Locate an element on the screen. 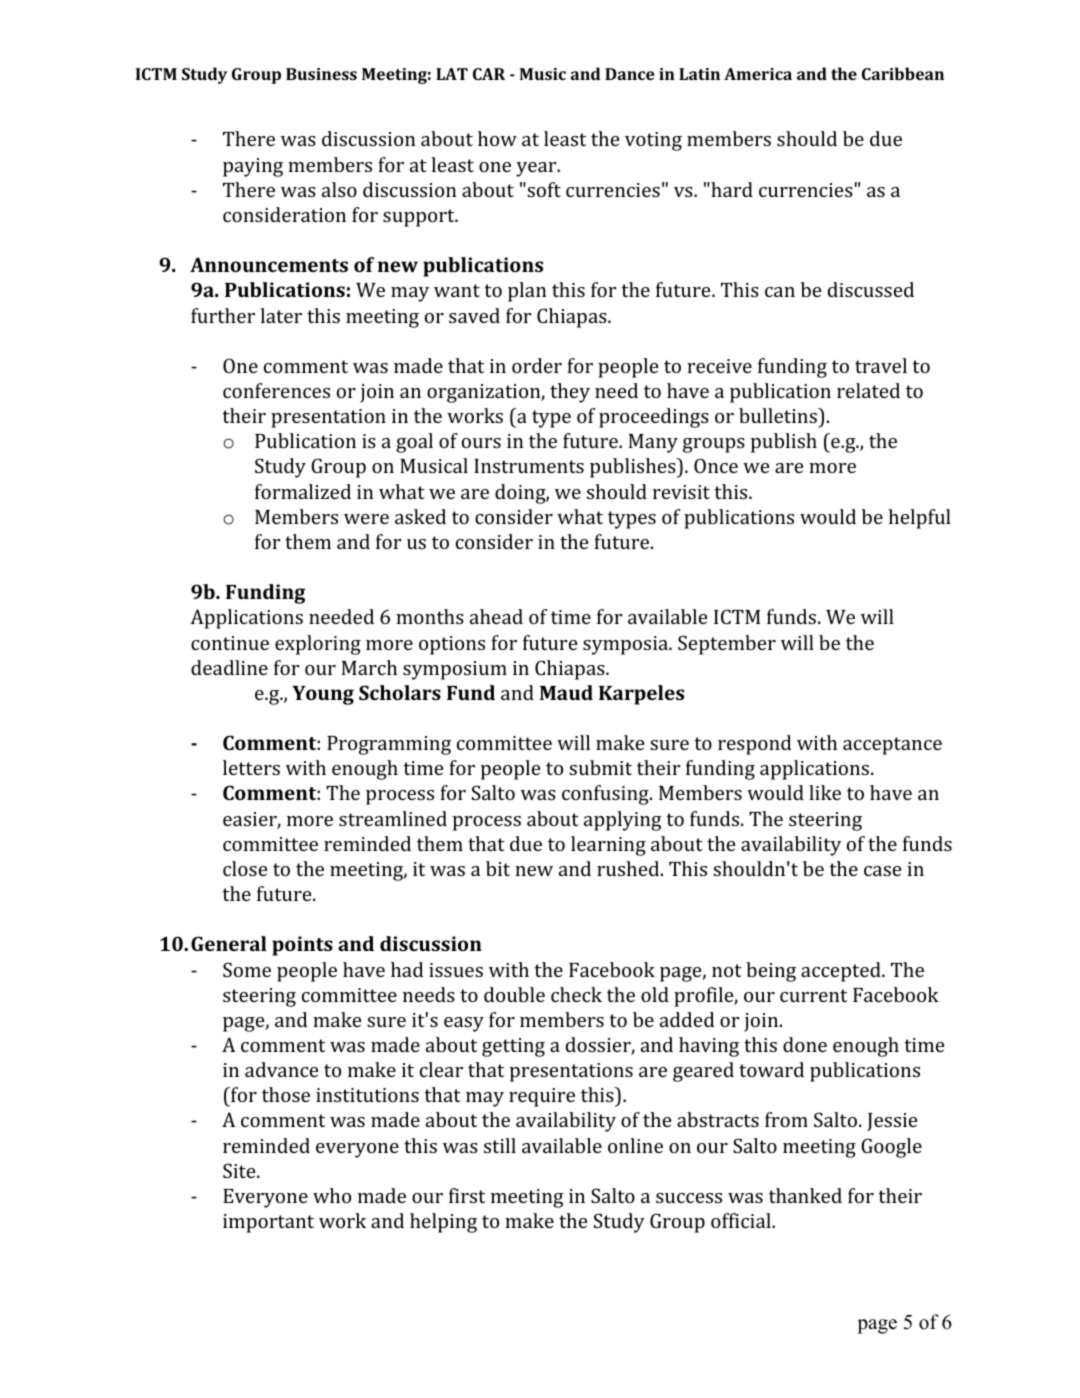  Caribbean is located at coordinates (903, 73).
